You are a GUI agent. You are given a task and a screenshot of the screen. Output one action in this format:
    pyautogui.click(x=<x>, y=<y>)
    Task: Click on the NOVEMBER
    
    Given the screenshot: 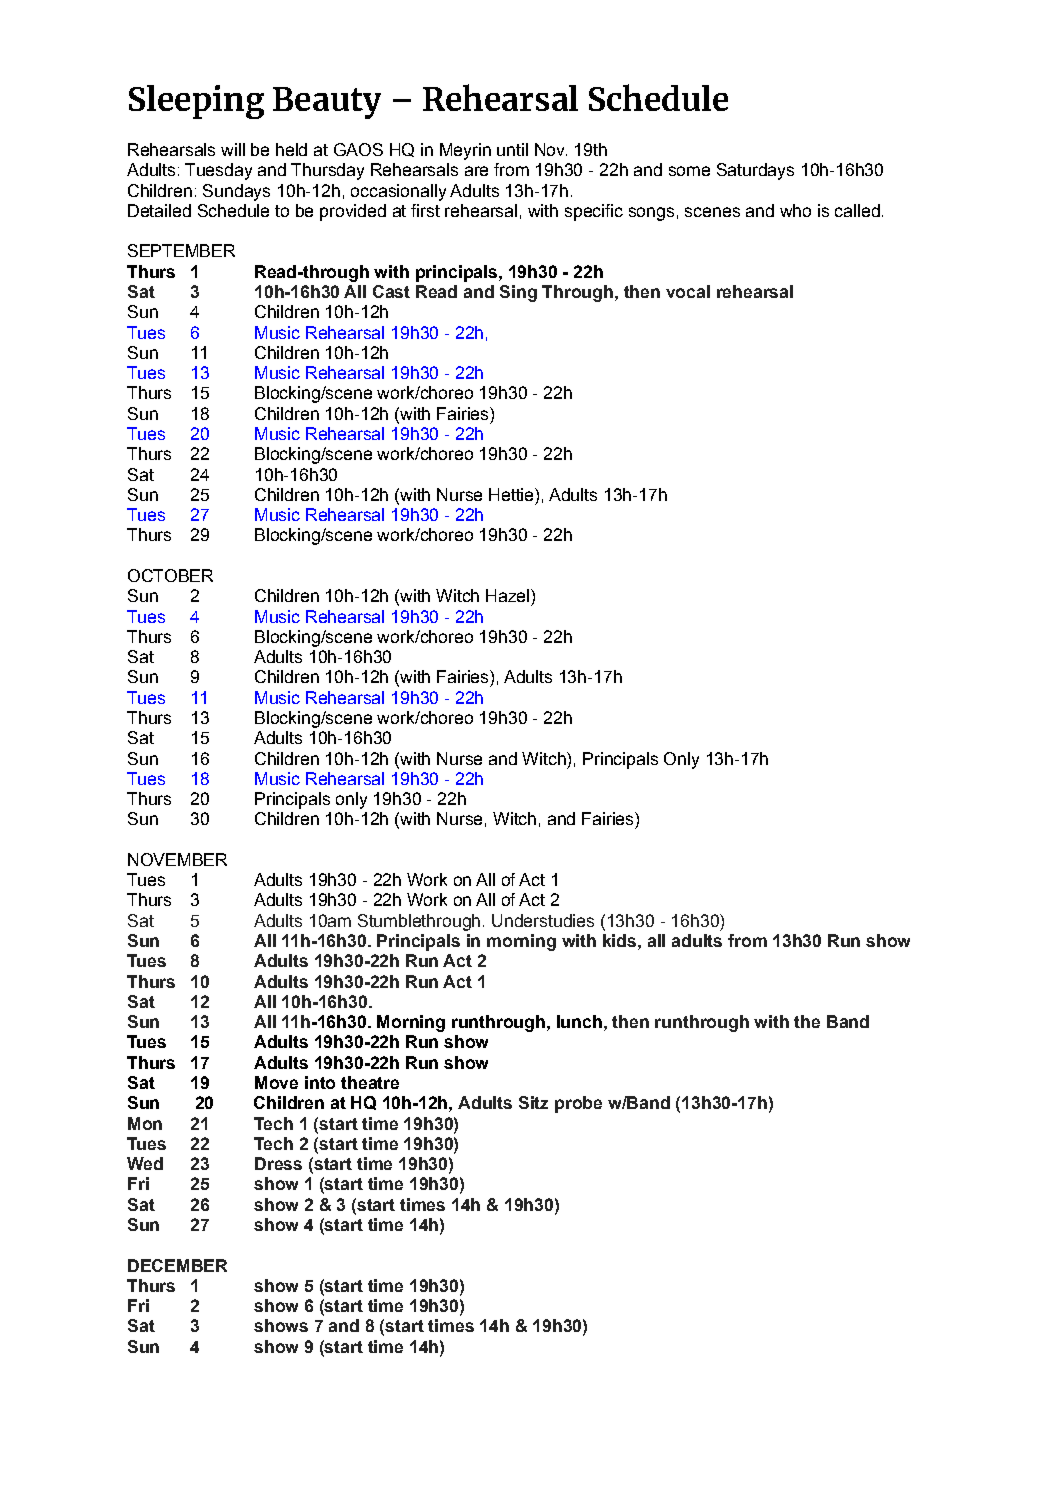 What is the action you would take?
    pyautogui.click(x=177, y=859)
